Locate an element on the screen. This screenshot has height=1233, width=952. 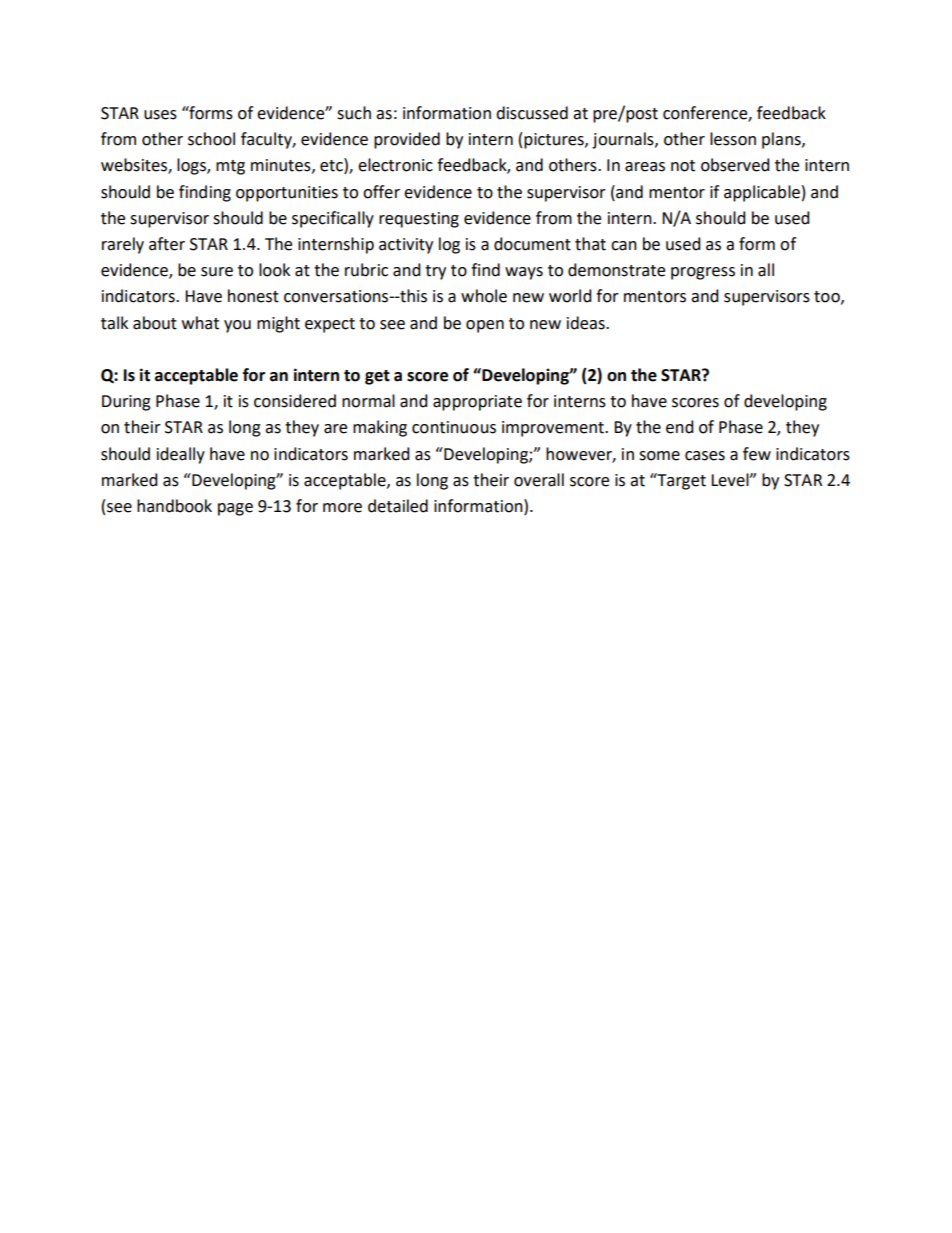
sure is located at coordinates (217, 272).
